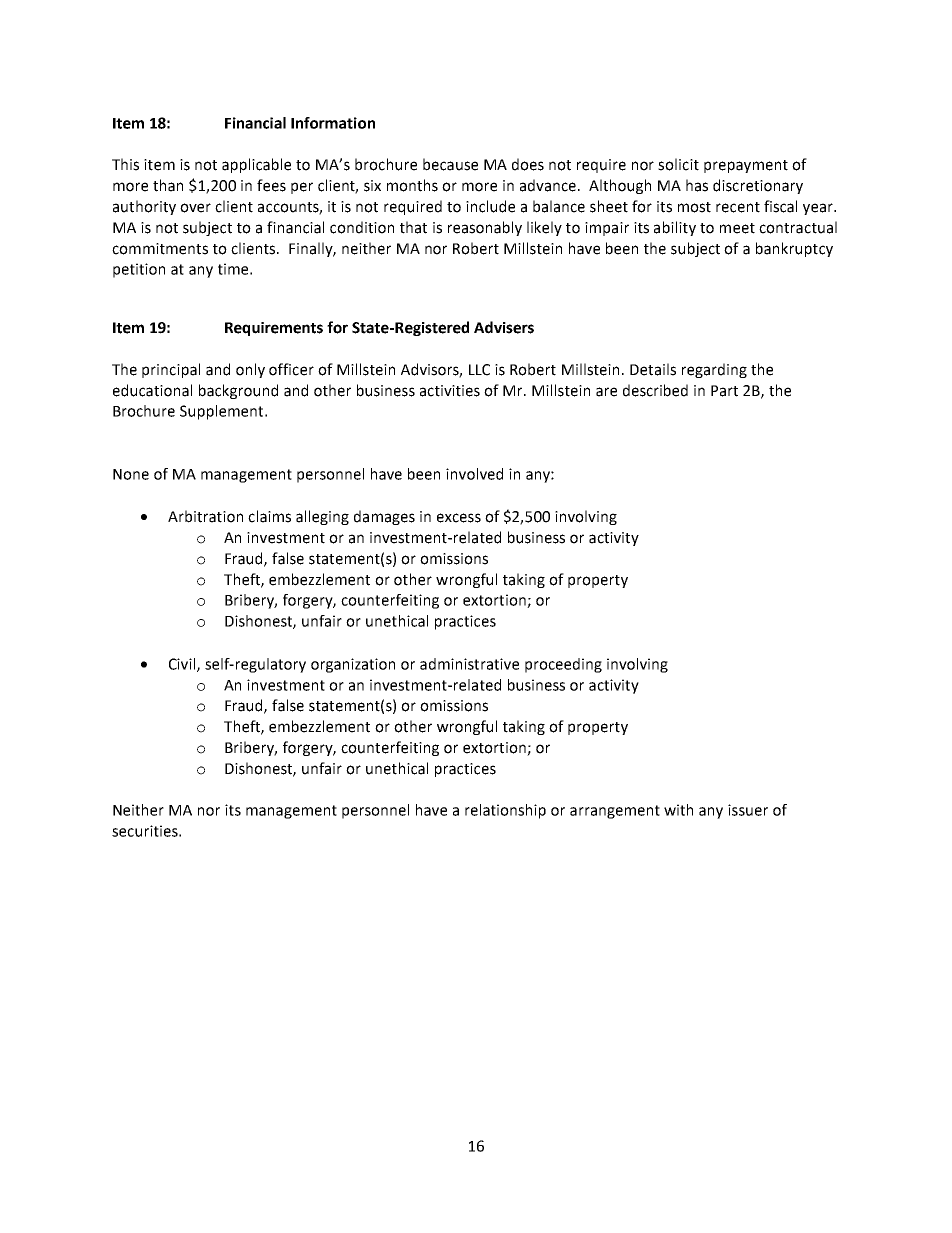  I want to click on because, so click(450, 164).
